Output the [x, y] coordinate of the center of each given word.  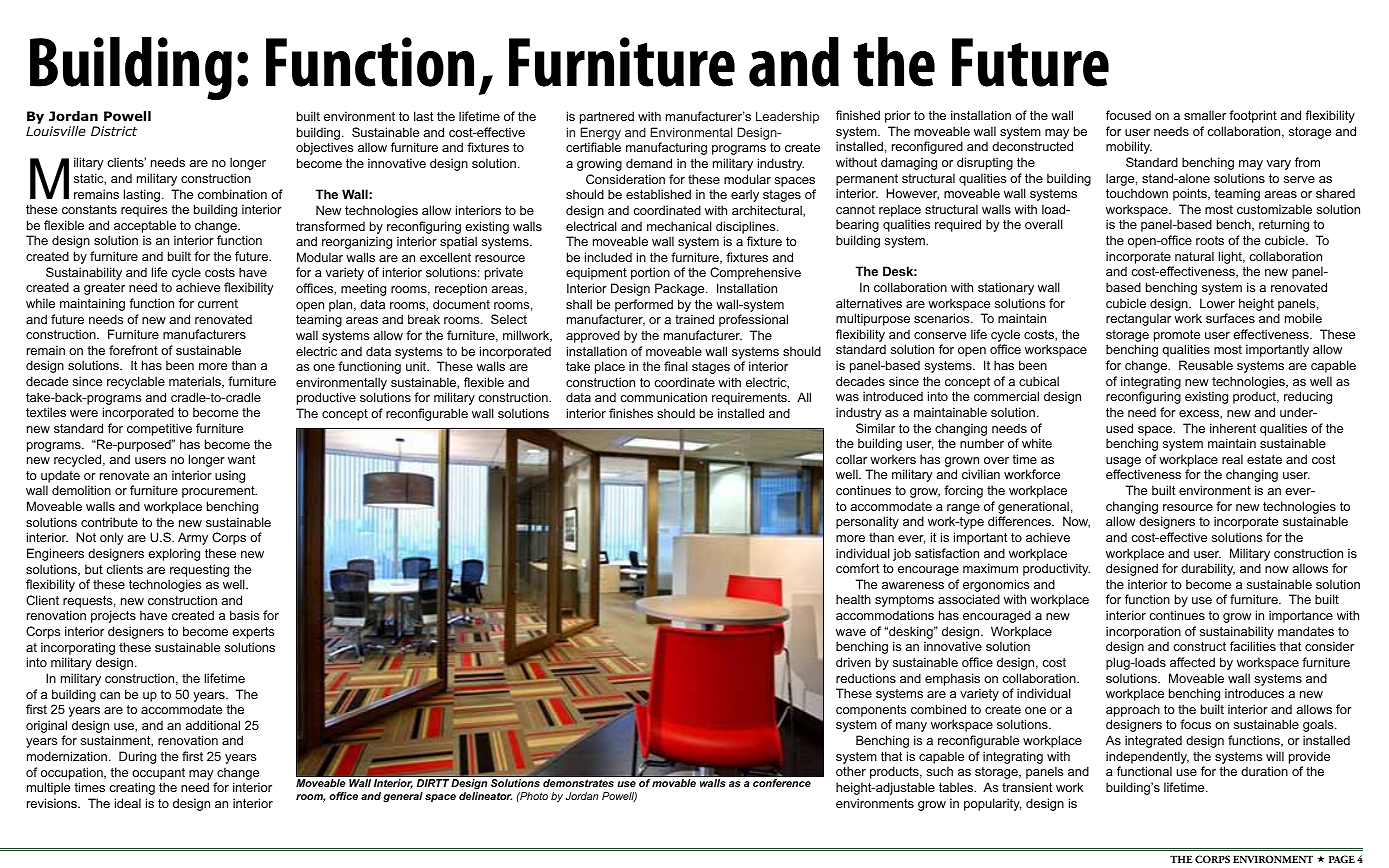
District [114, 131]
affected [1192, 662]
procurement [219, 492]
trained [694, 319]
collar [851, 459]
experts [253, 633]
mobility [1129, 147]
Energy [600, 133]
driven [853, 662]
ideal [128, 803]
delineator [485, 796]
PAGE [1342, 859]
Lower [1217, 303]
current [218, 303]
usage [1123, 463]
